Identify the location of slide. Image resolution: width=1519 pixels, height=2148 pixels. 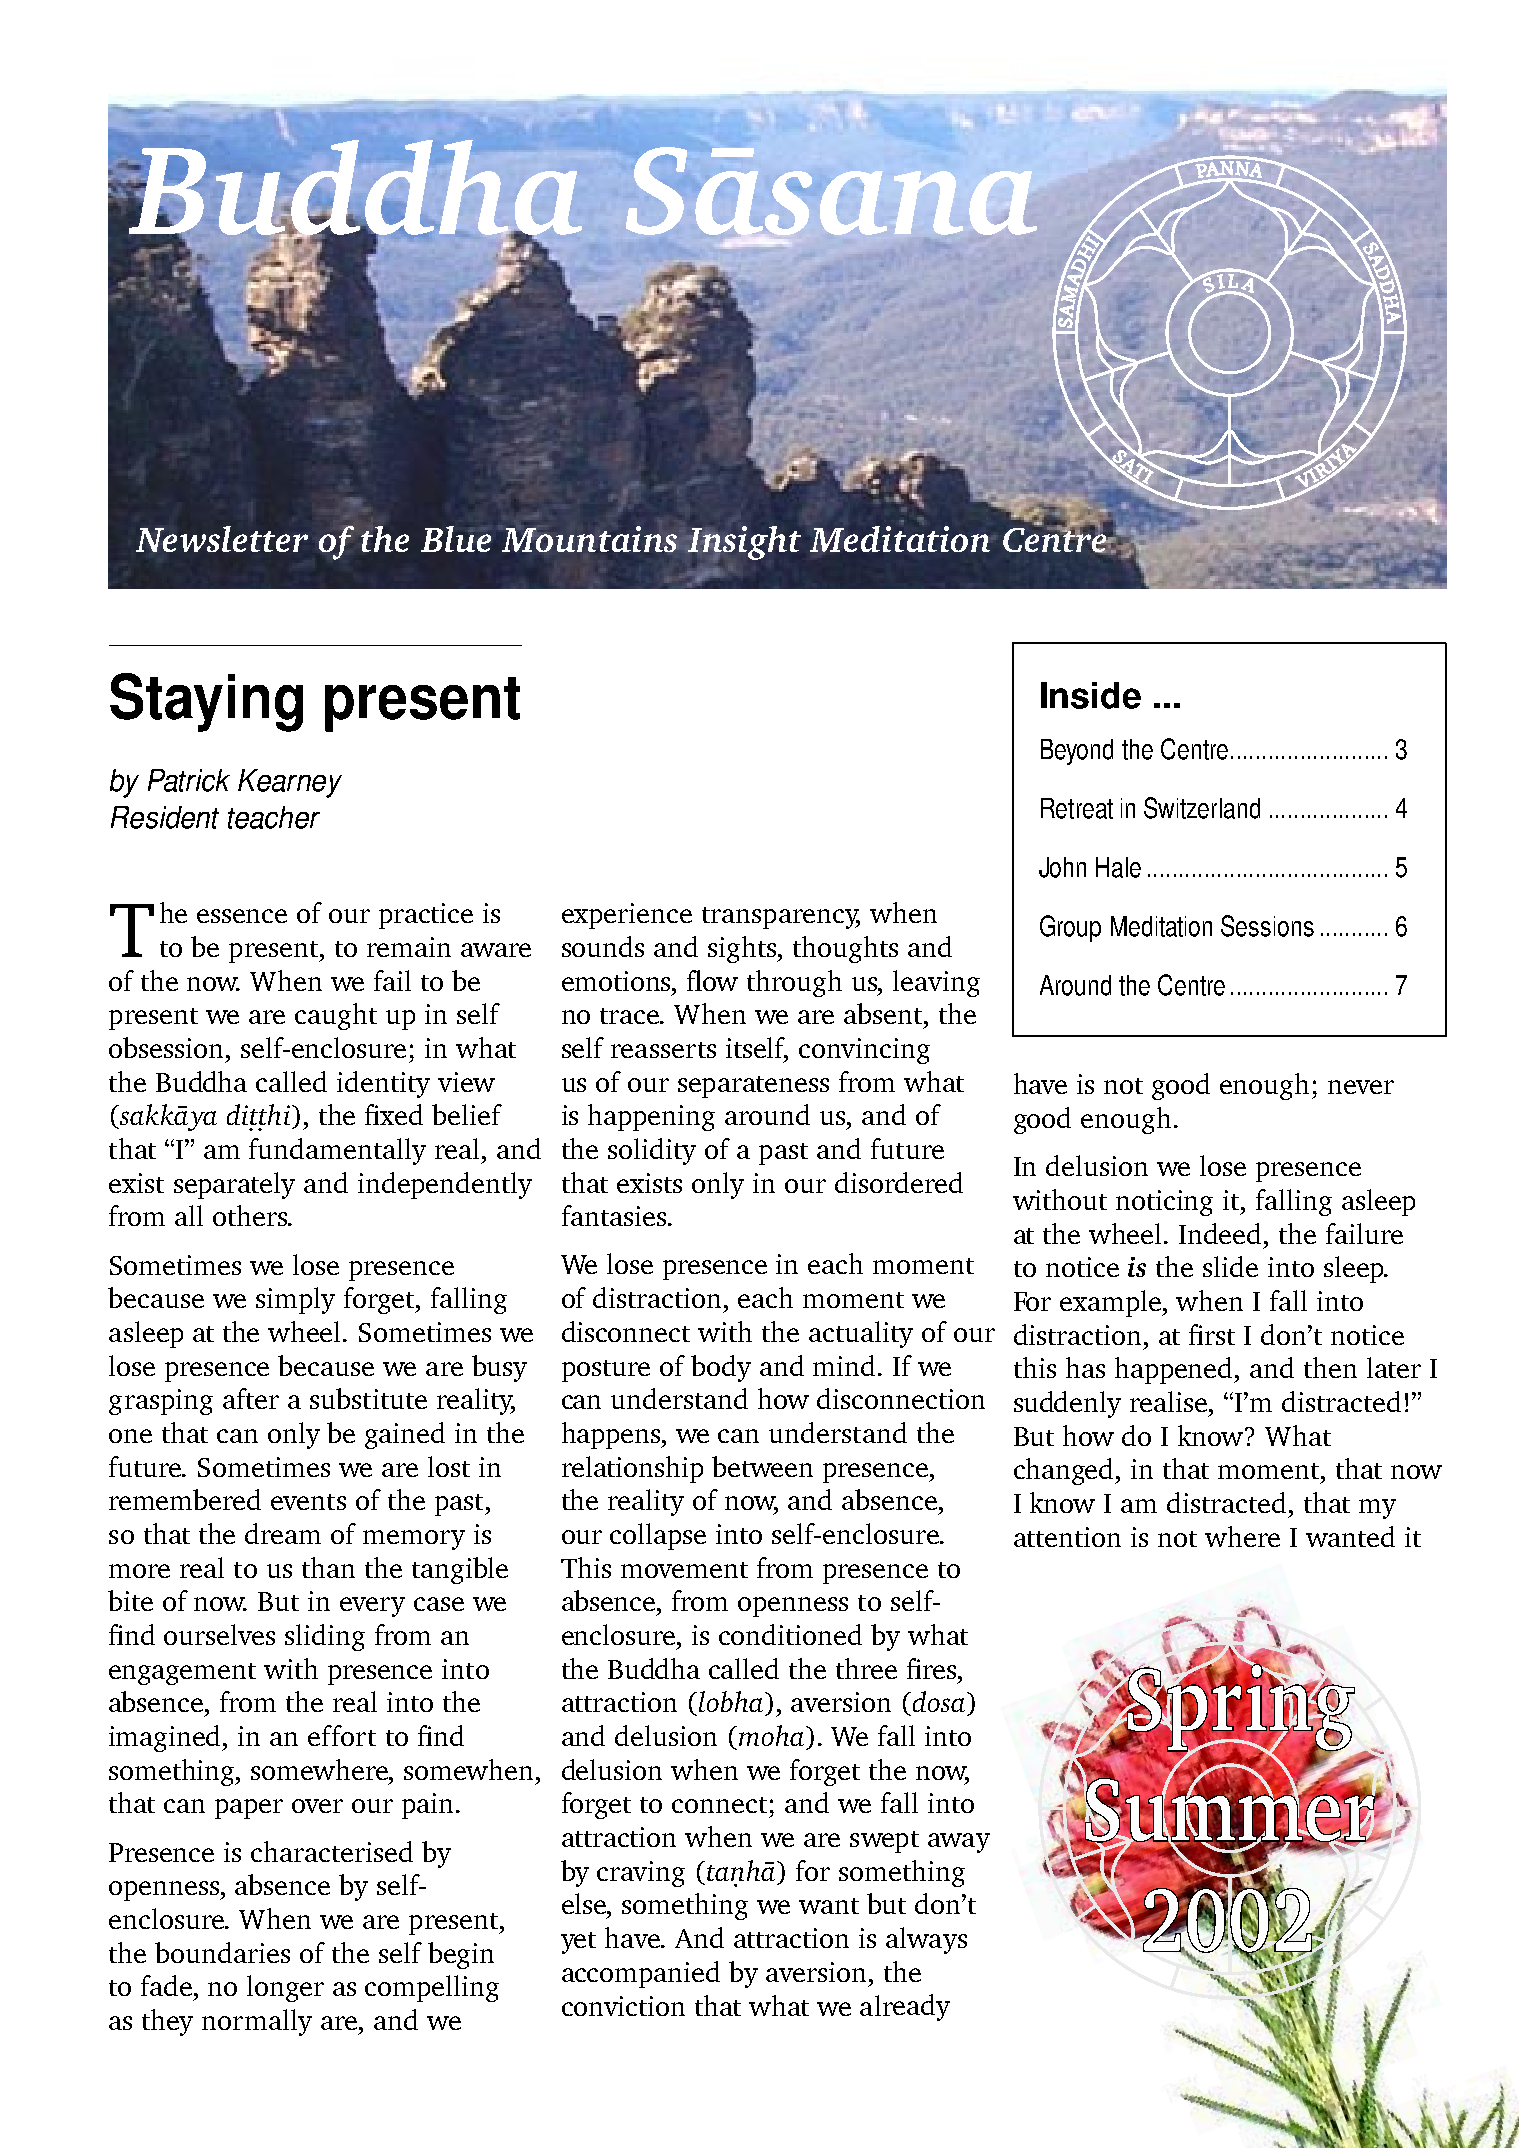
(1230, 1266).
